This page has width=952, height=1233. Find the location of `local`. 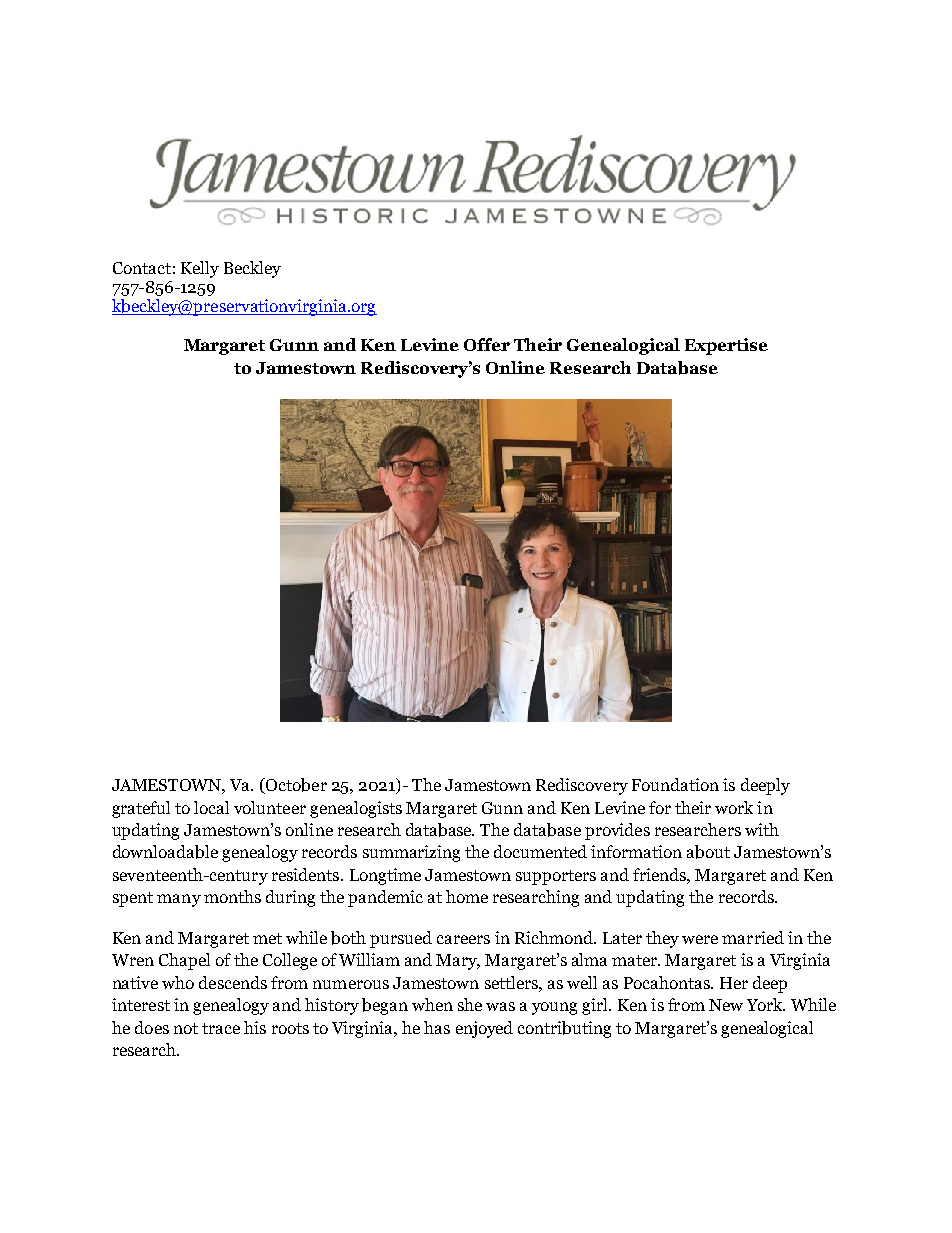

local is located at coordinates (211, 807).
